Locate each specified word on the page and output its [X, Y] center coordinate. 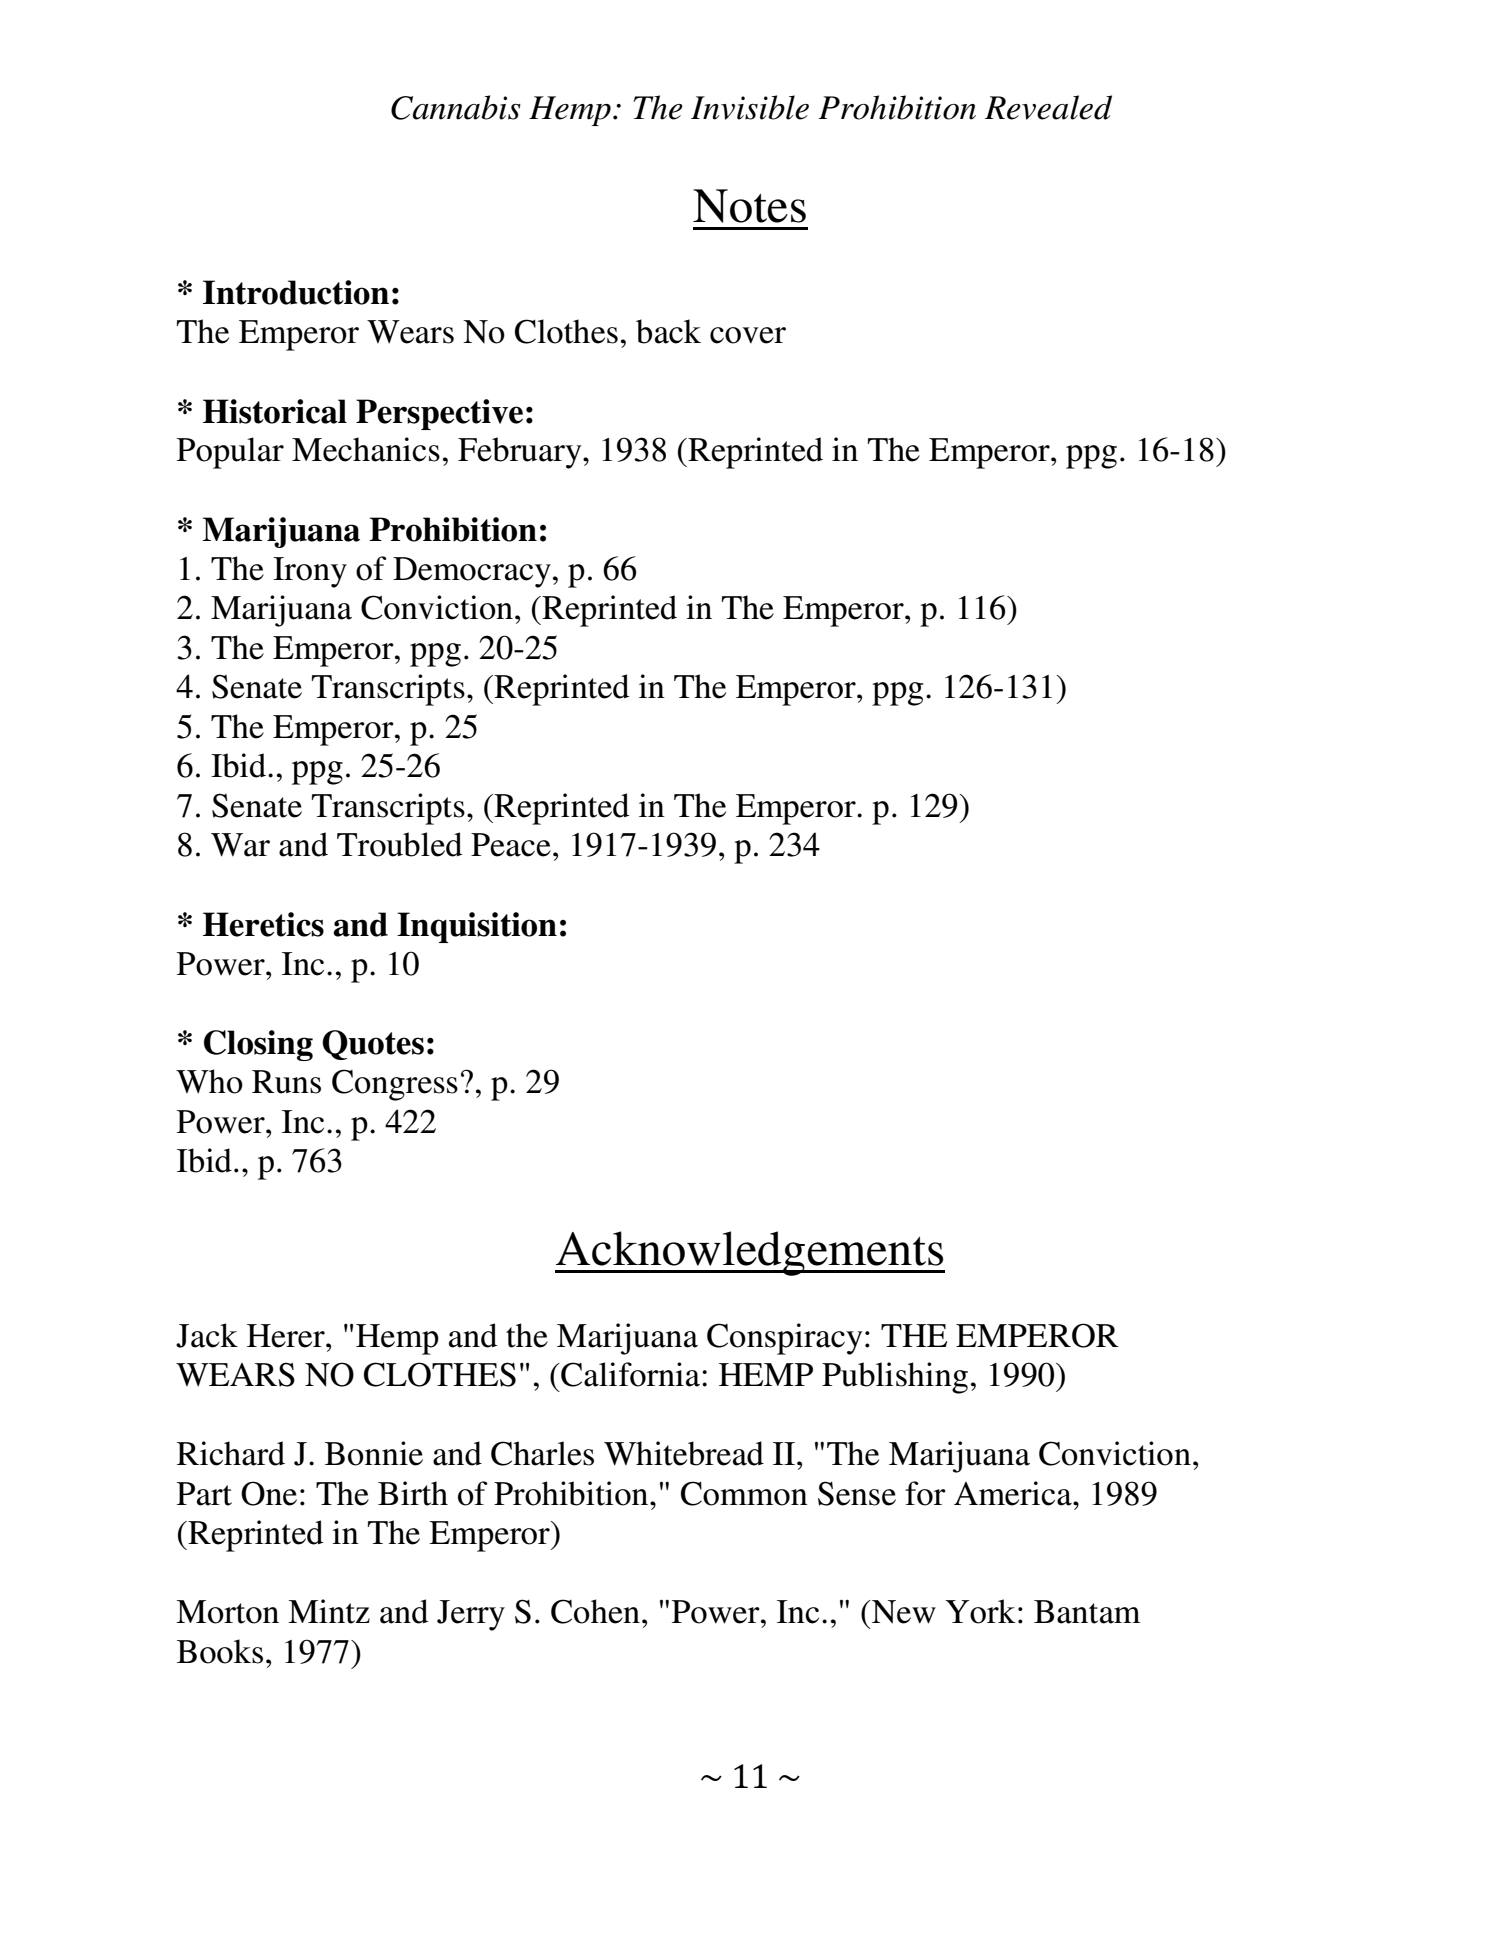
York [980, 1611]
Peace [511, 845]
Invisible [750, 107]
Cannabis [456, 107]
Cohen [595, 1611]
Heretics [263, 924]
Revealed [1048, 107]
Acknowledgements [750, 1253]
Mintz [329, 1611]
